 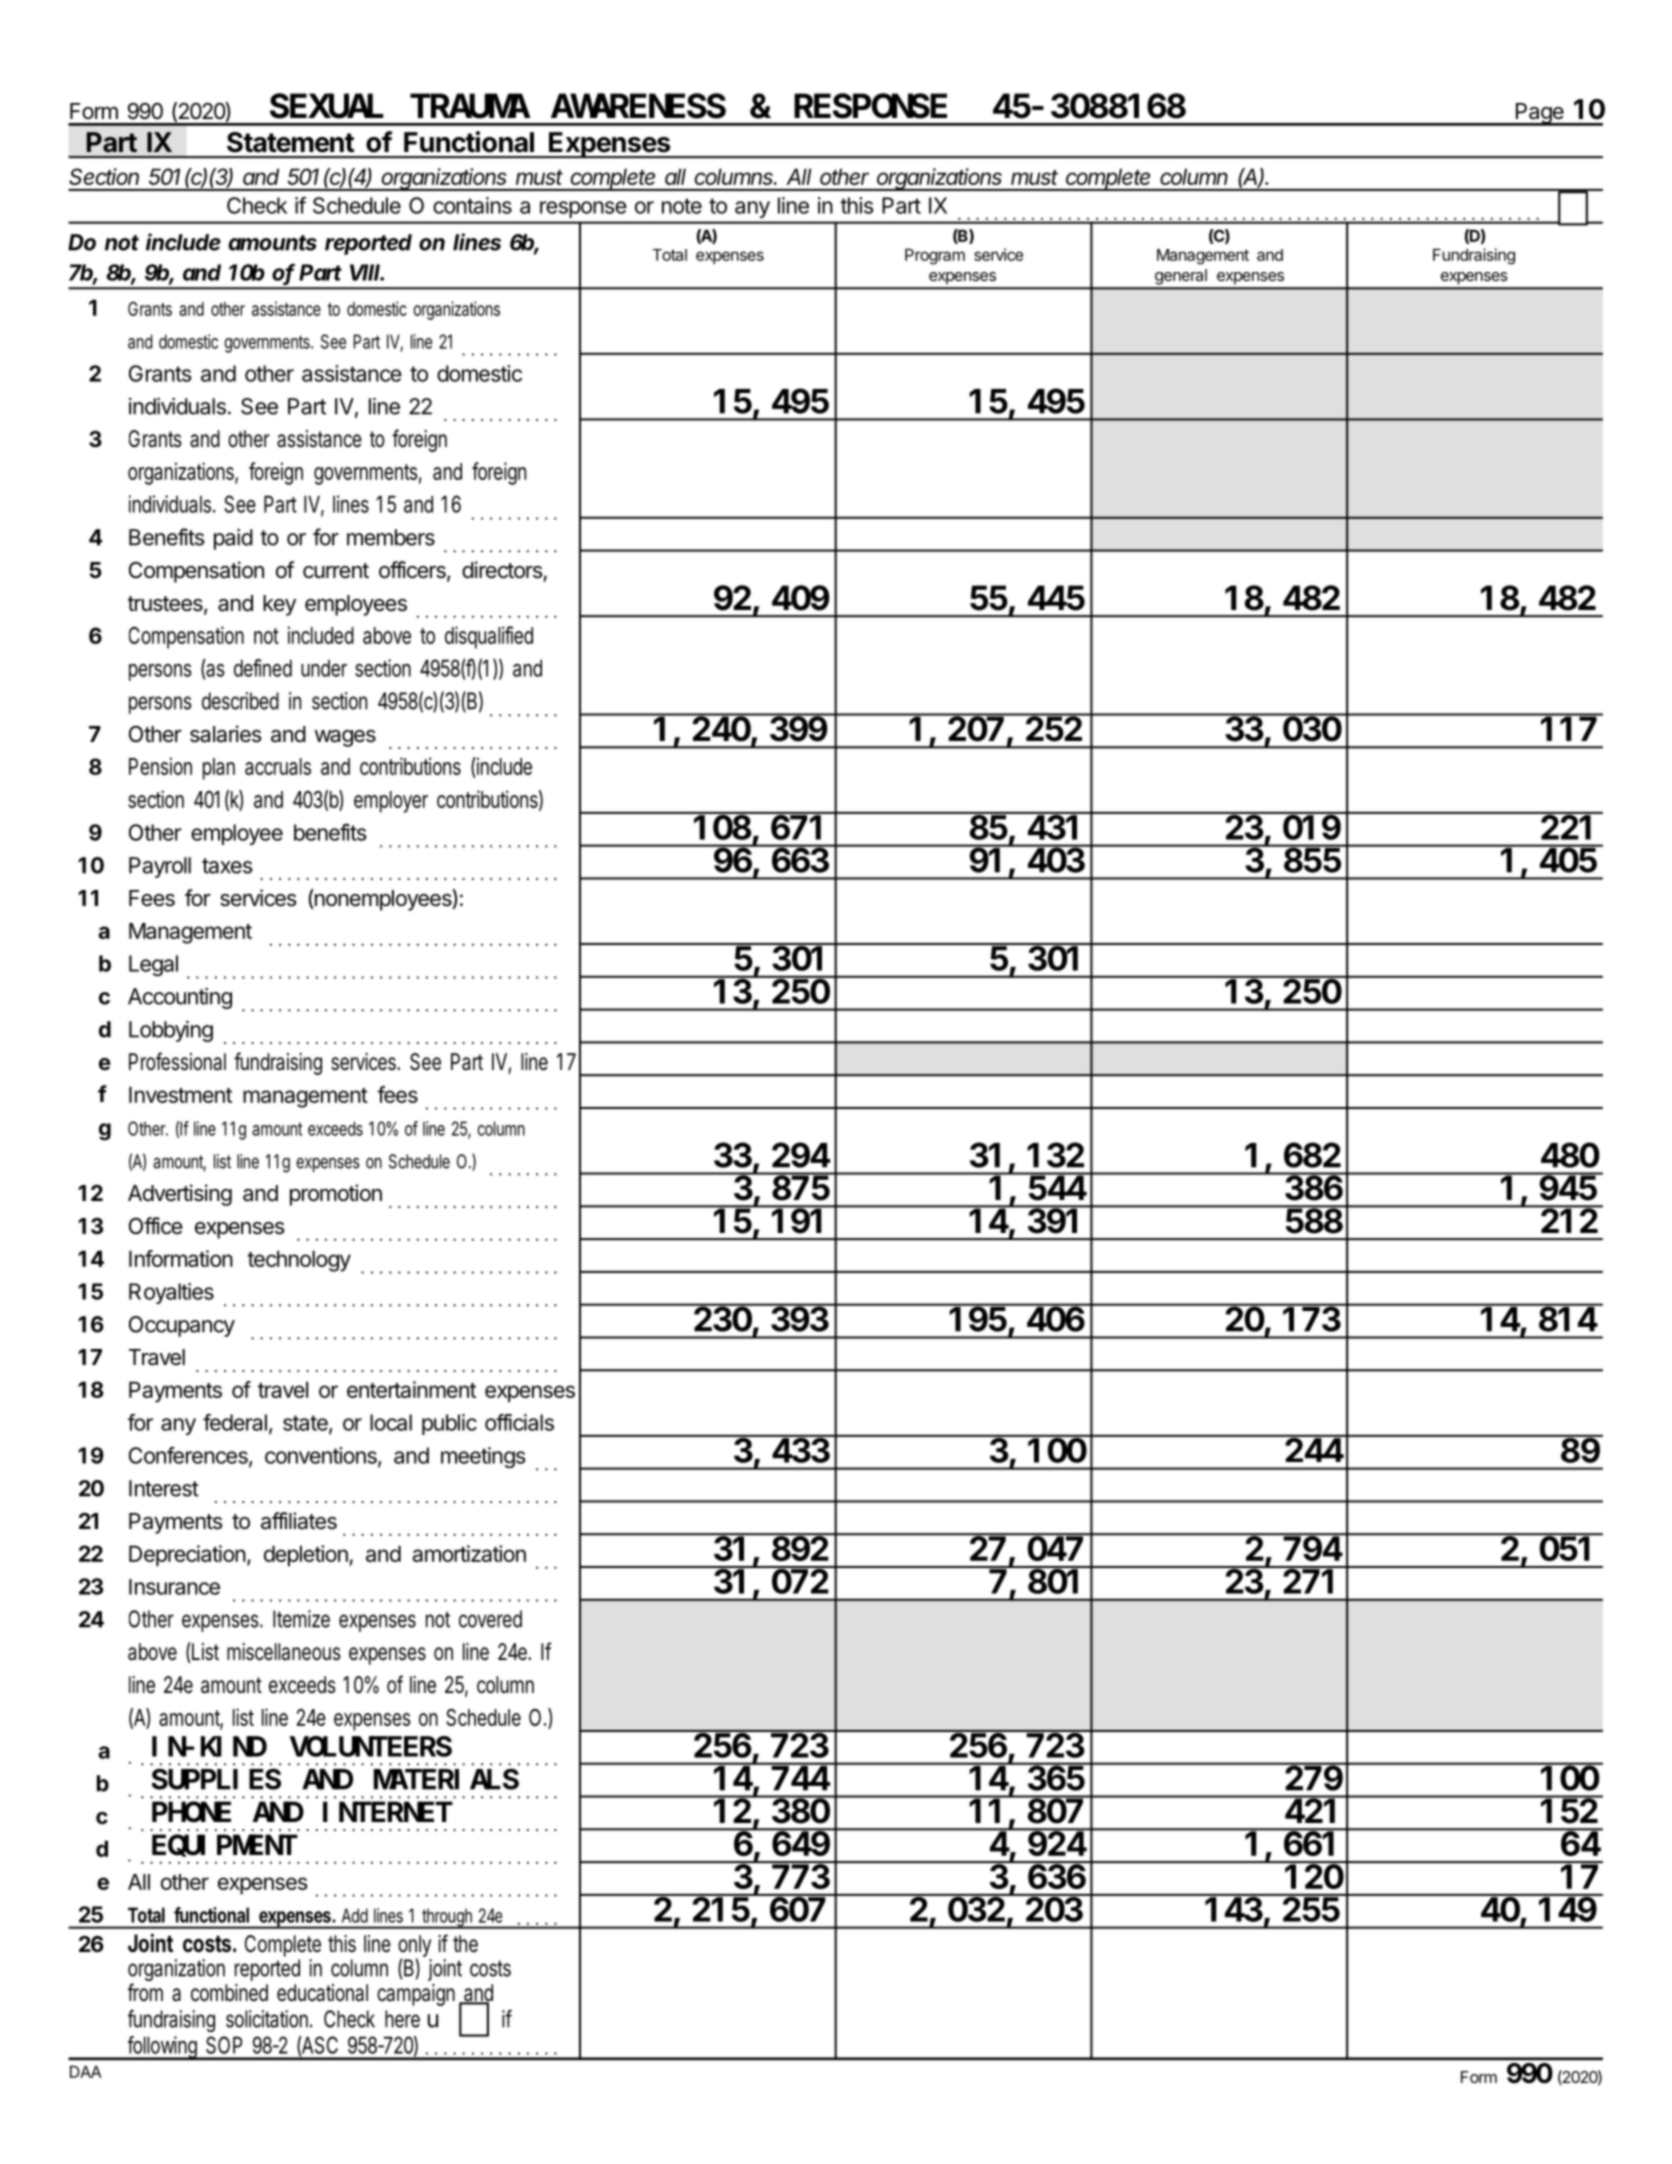 What do you see at coordinates (472, 205) in the page?
I see `contains` at bounding box center [472, 205].
